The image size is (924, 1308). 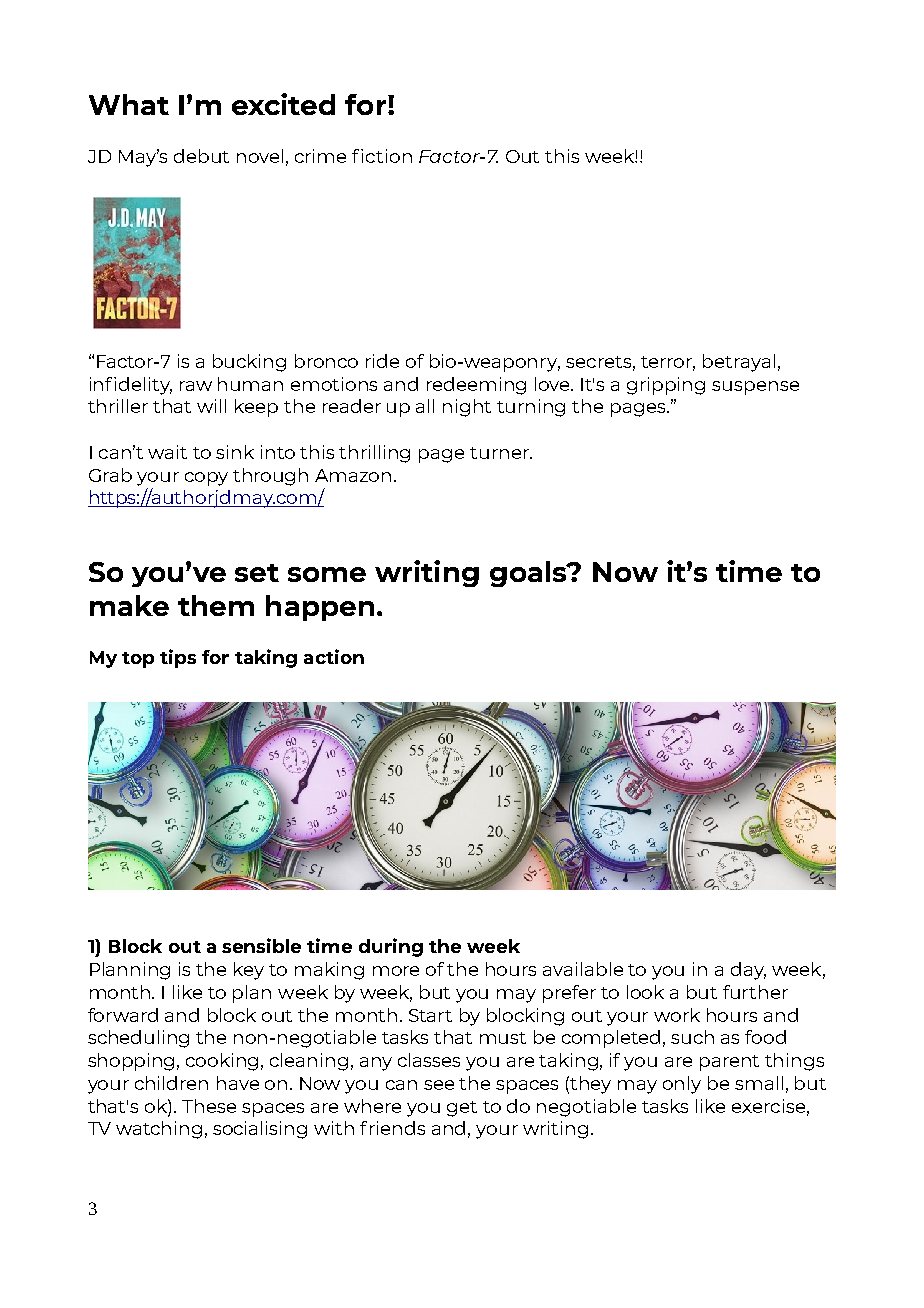 I want to click on debut, so click(x=201, y=156).
